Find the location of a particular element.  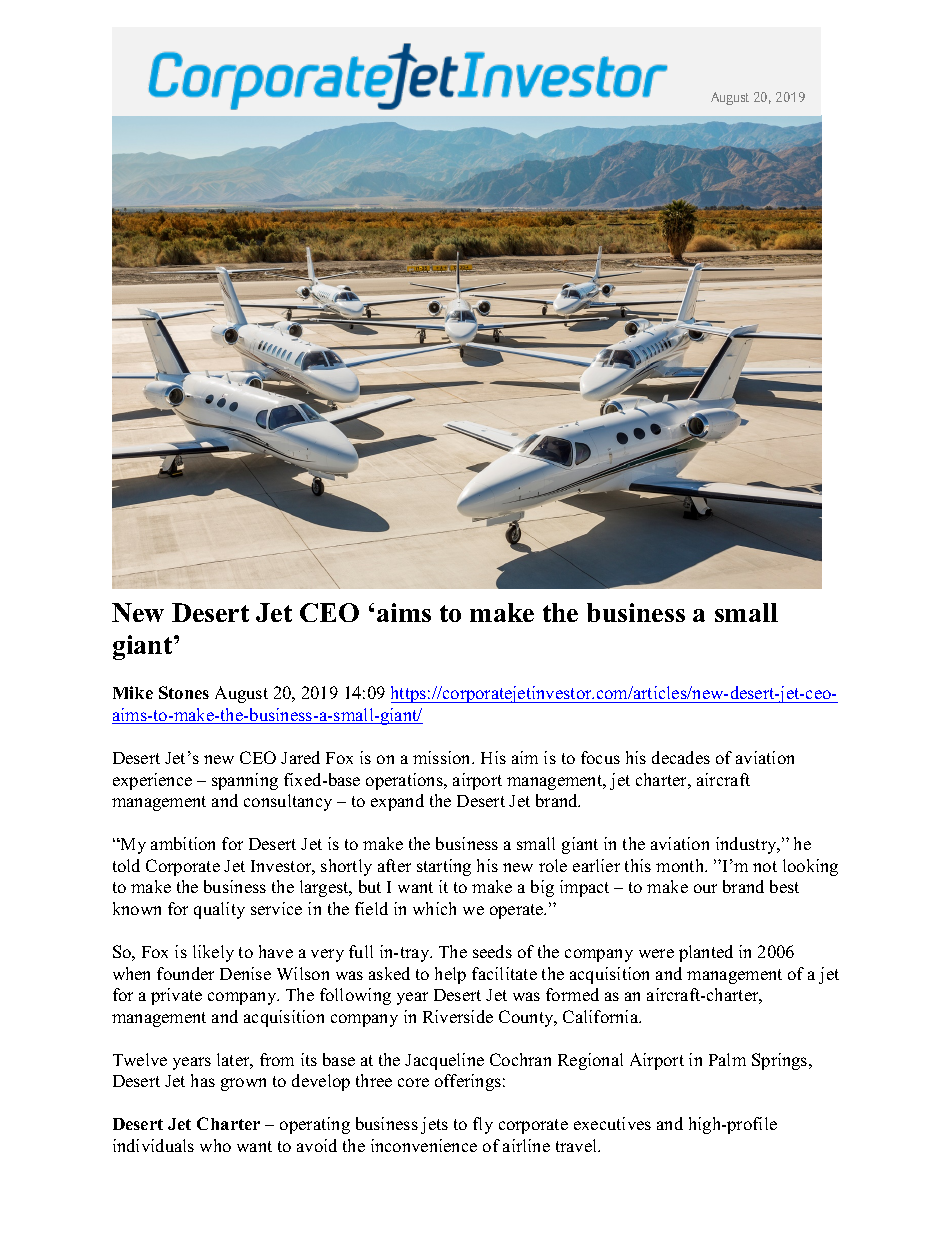

from is located at coordinates (277, 1059).
